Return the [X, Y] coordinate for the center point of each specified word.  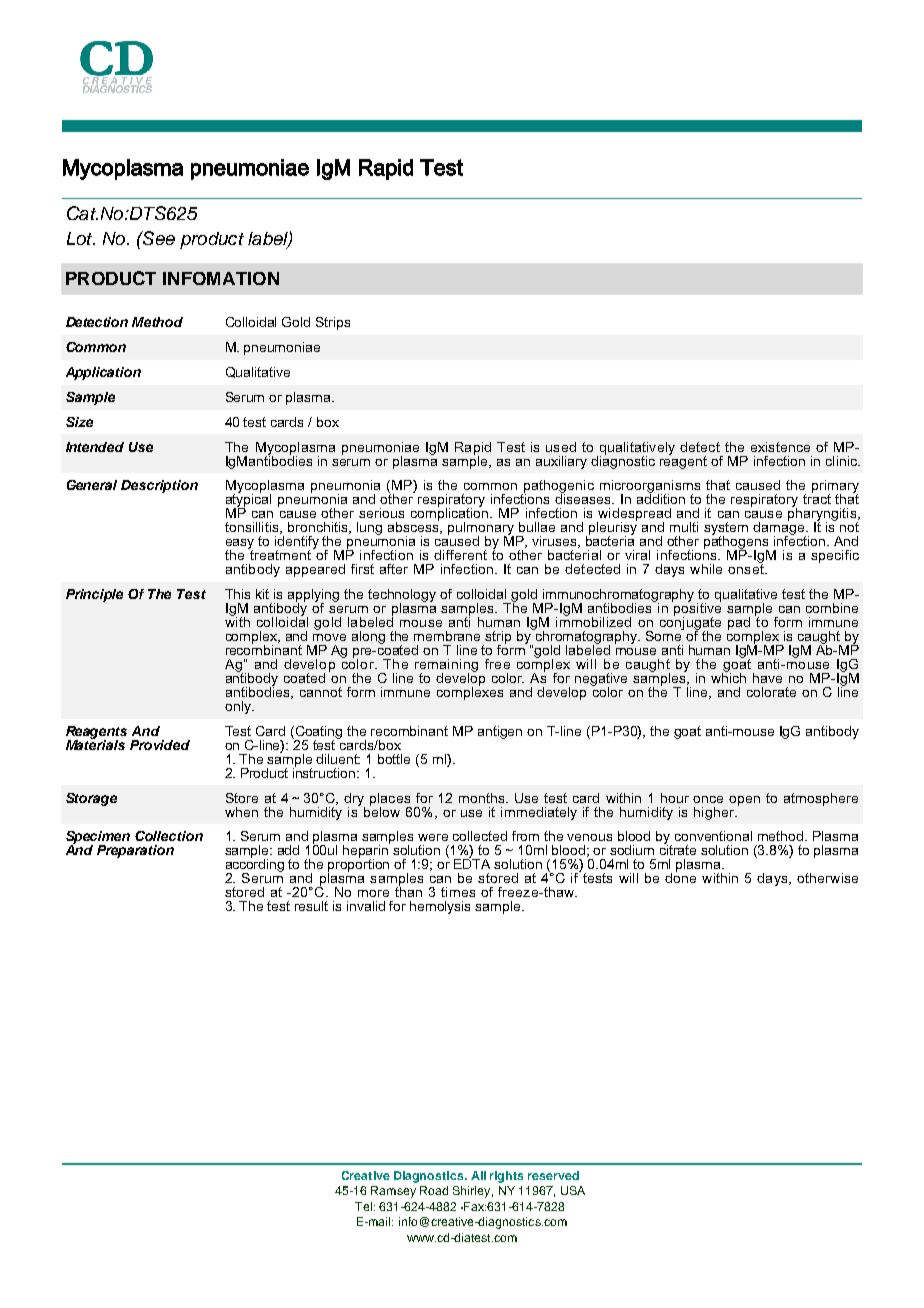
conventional [713, 836]
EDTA [472, 863]
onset [747, 568]
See [158, 238]
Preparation [135, 851]
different [460, 555]
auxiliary [561, 462]
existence [780, 447]
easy [240, 545]
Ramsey [393, 1192]
